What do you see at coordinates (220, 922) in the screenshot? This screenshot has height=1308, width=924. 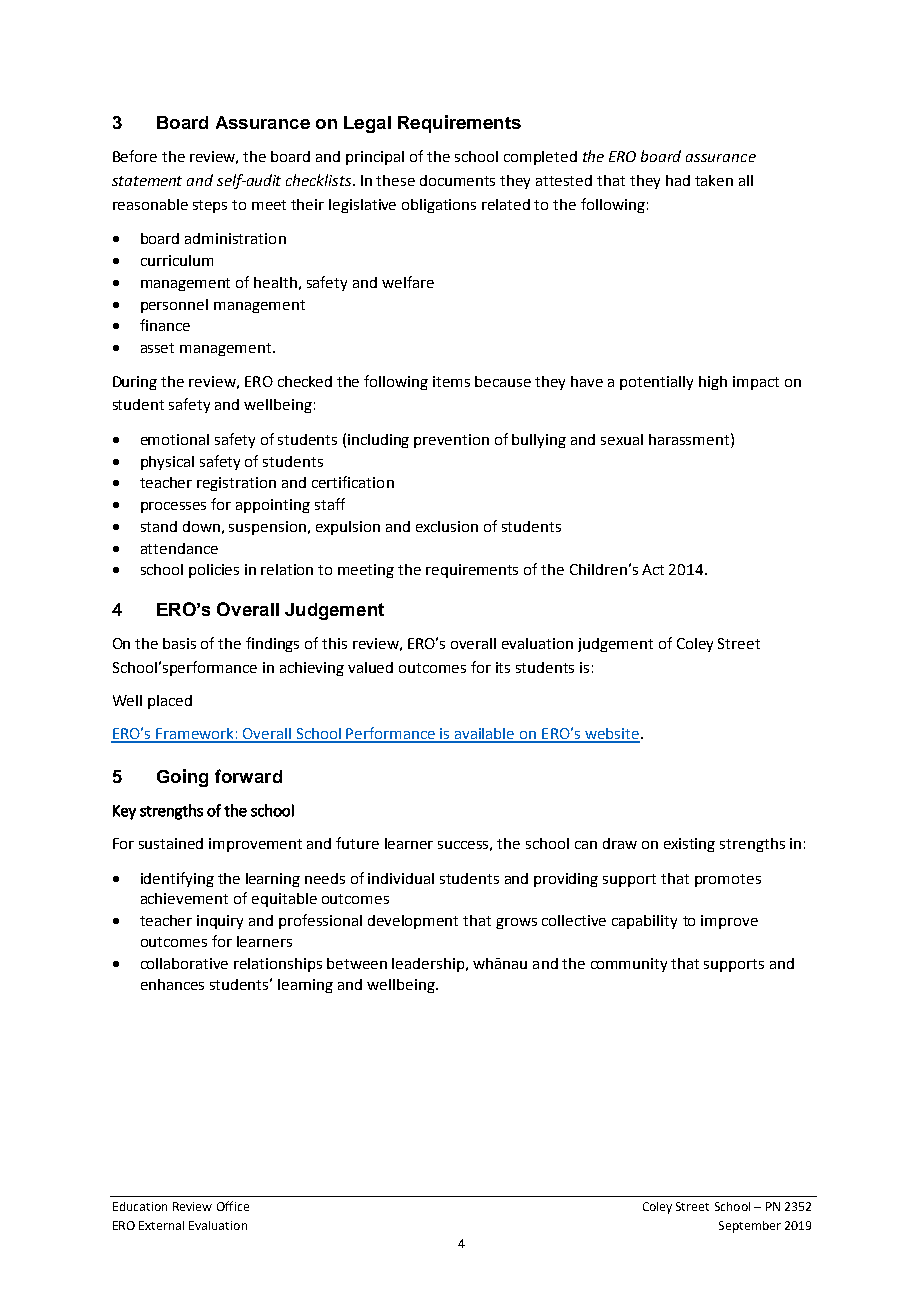 I see `inquiry` at bounding box center [220, 922].
